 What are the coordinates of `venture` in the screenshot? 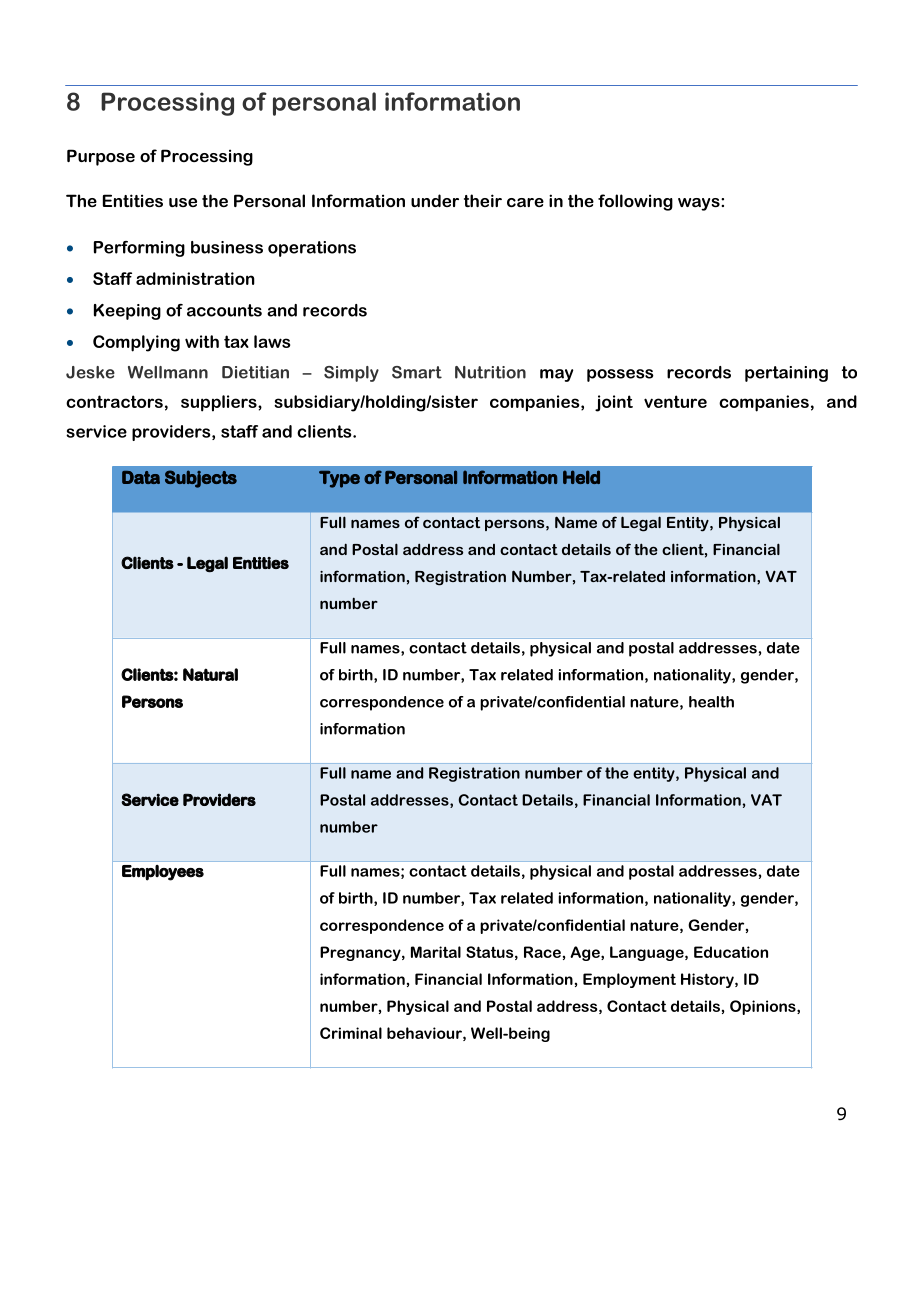 It's located at (675, 401).
